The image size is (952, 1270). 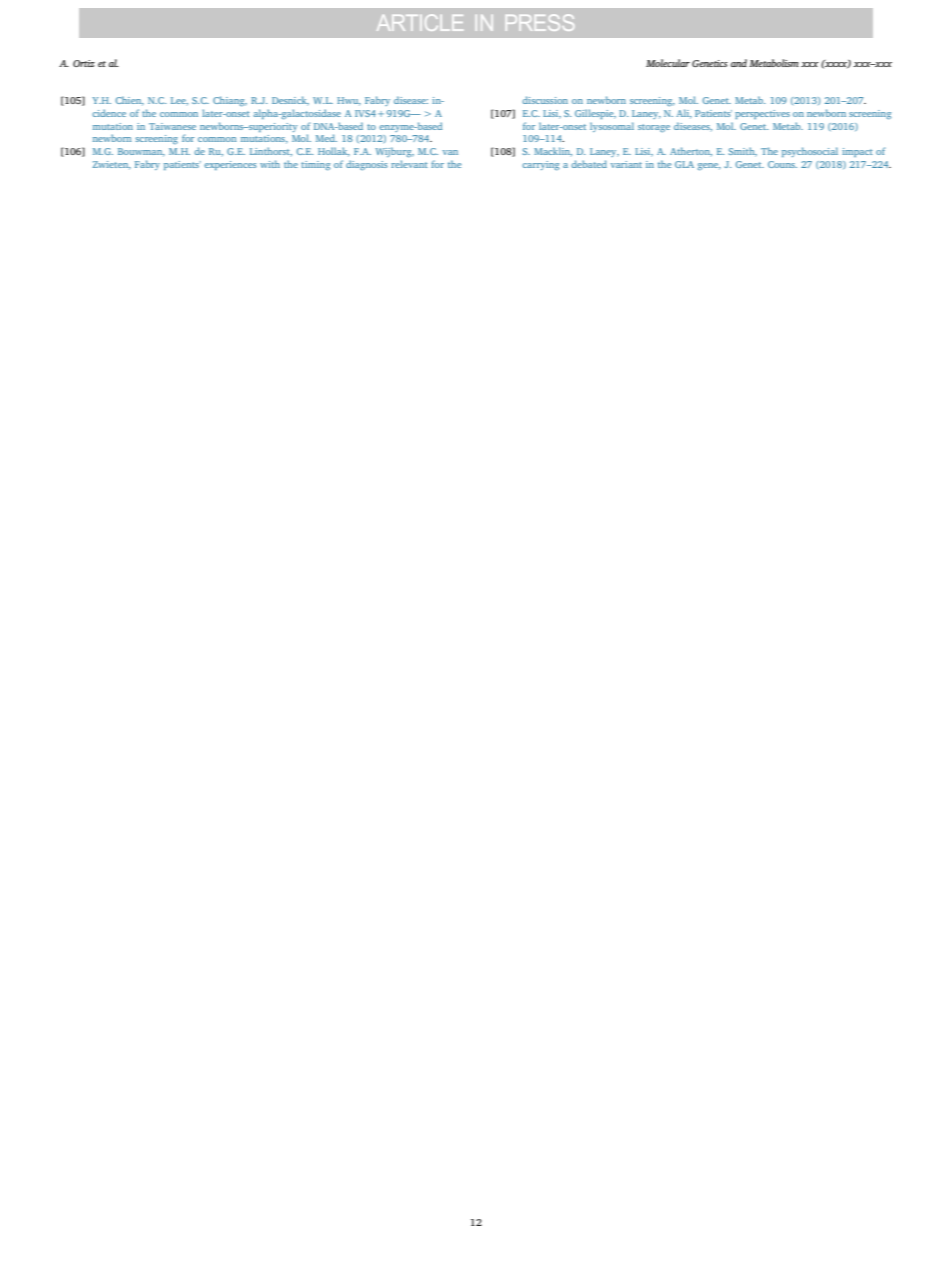 I want to click on storage, so click(x=654, y=128).
